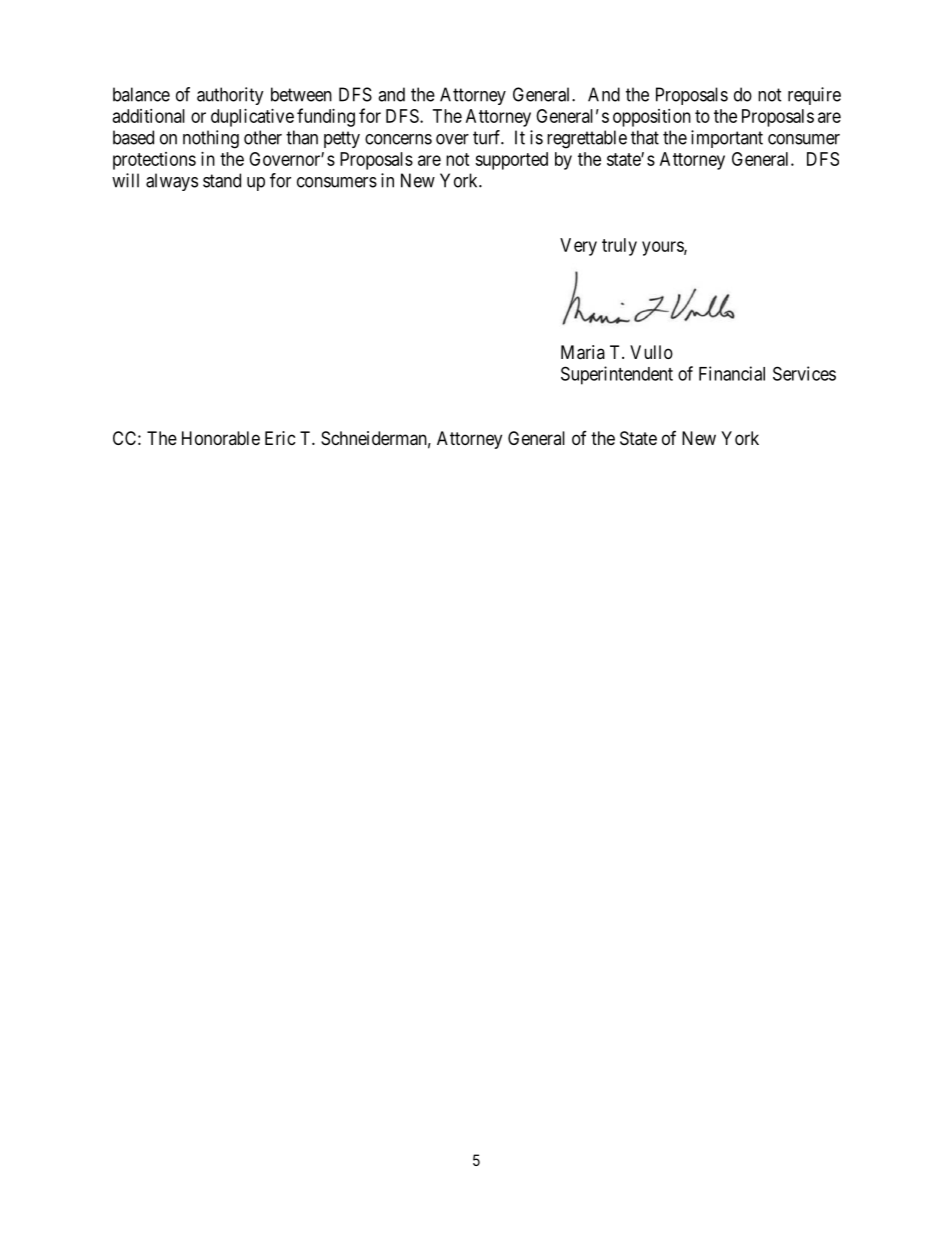  Describe the element at coordinates (326, 117) in the image. I see `funding` at that location.
